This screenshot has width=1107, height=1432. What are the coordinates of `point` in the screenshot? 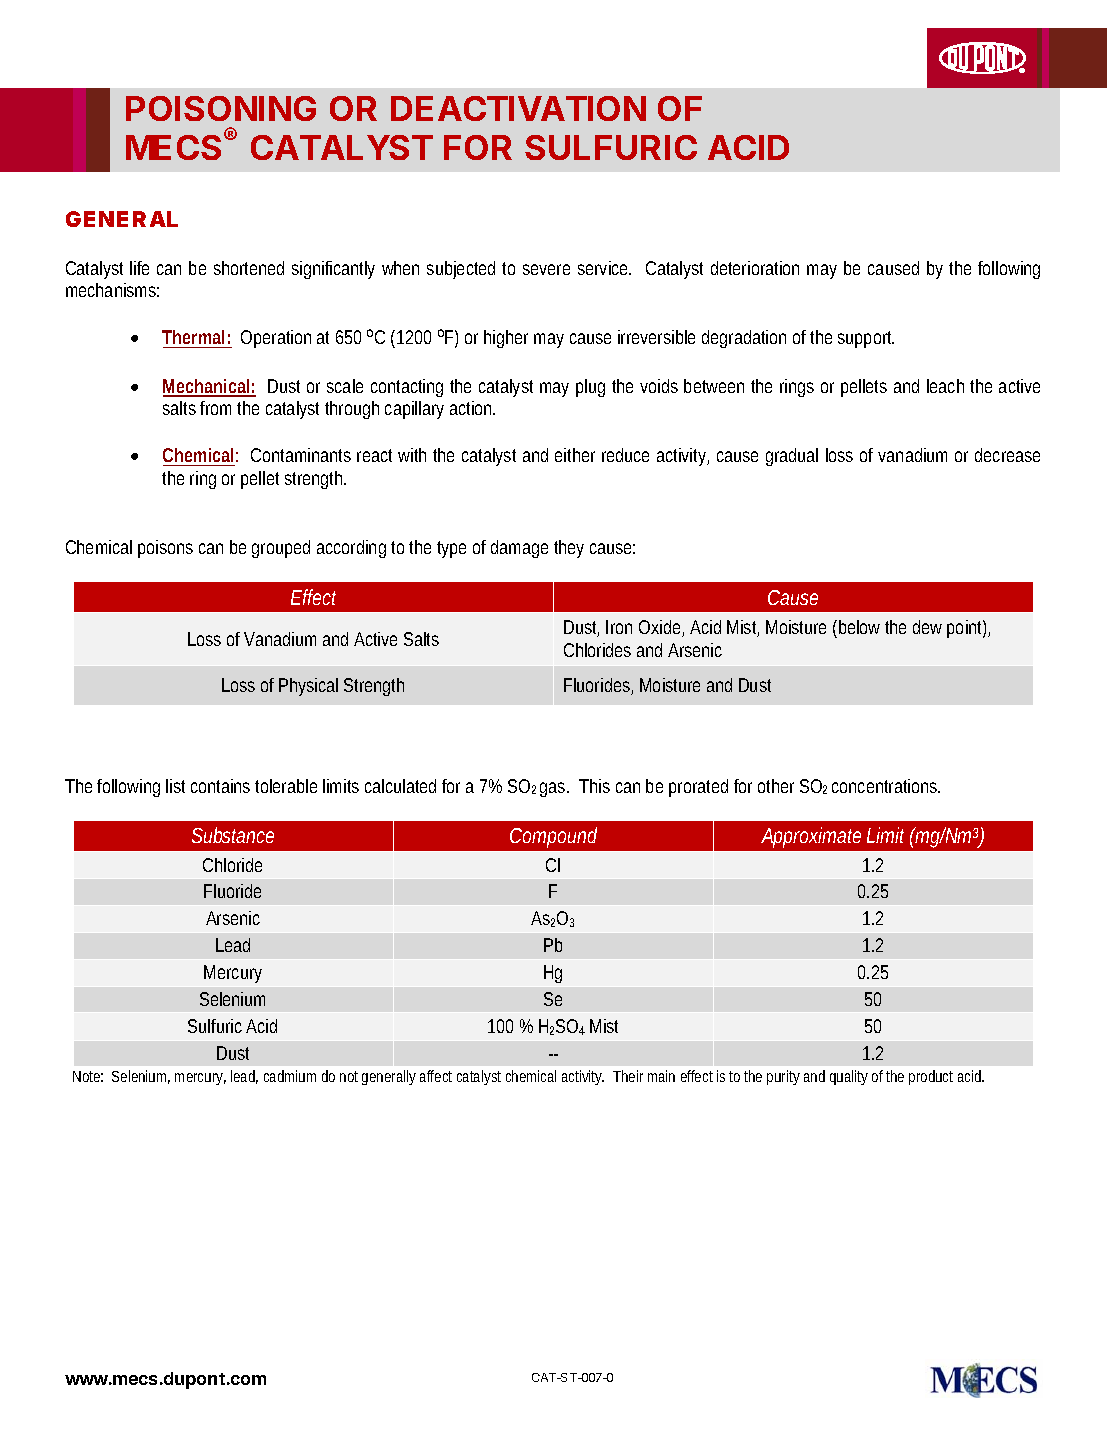 It's located at (966, 629).
